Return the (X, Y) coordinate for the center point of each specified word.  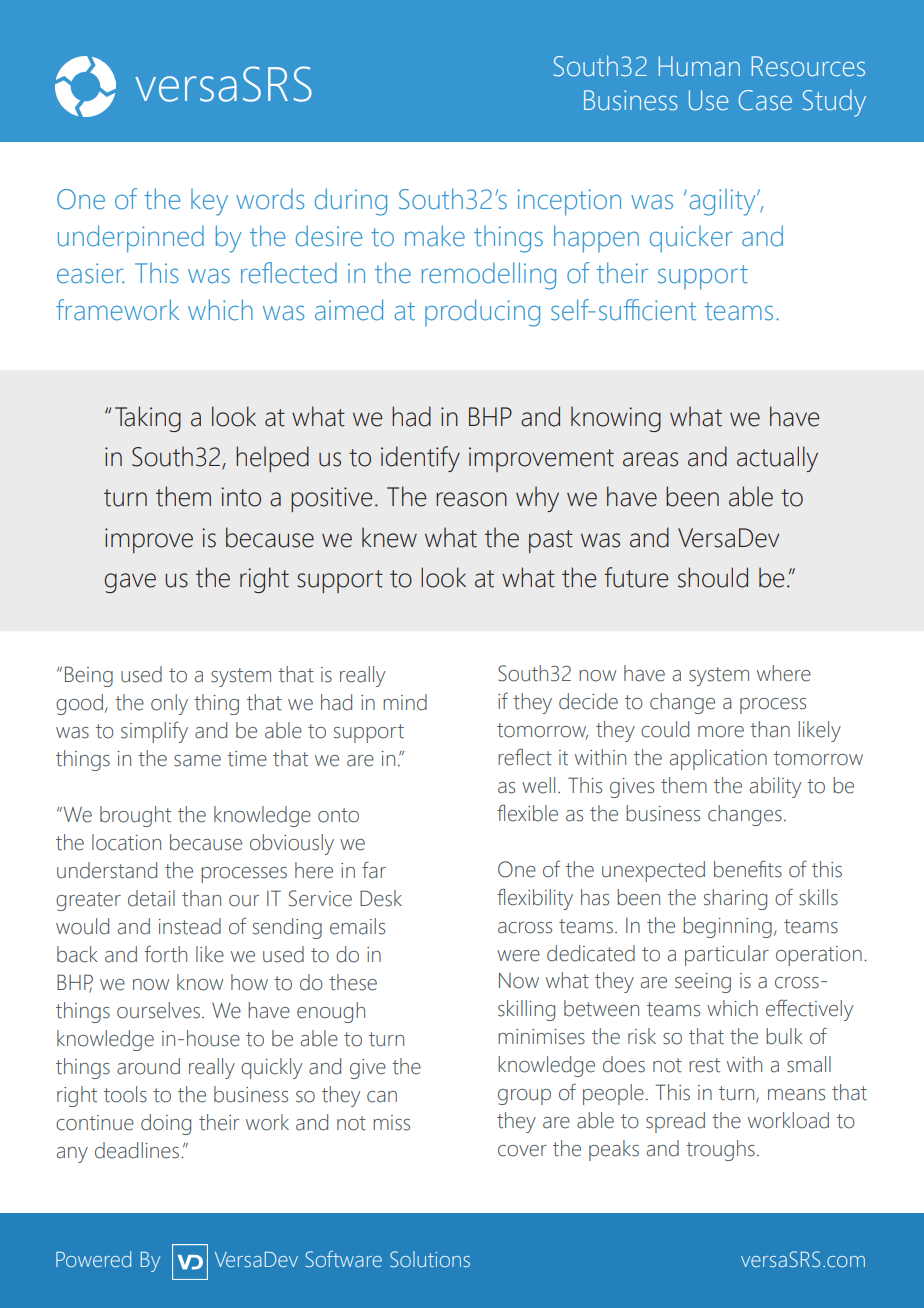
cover (522, 1151)
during (351, 202)
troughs (720, 1150)
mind (405, 702)
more (721, 732)
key (209, 202)
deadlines (138, 1150)
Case (765, 100)
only (169, 704)
